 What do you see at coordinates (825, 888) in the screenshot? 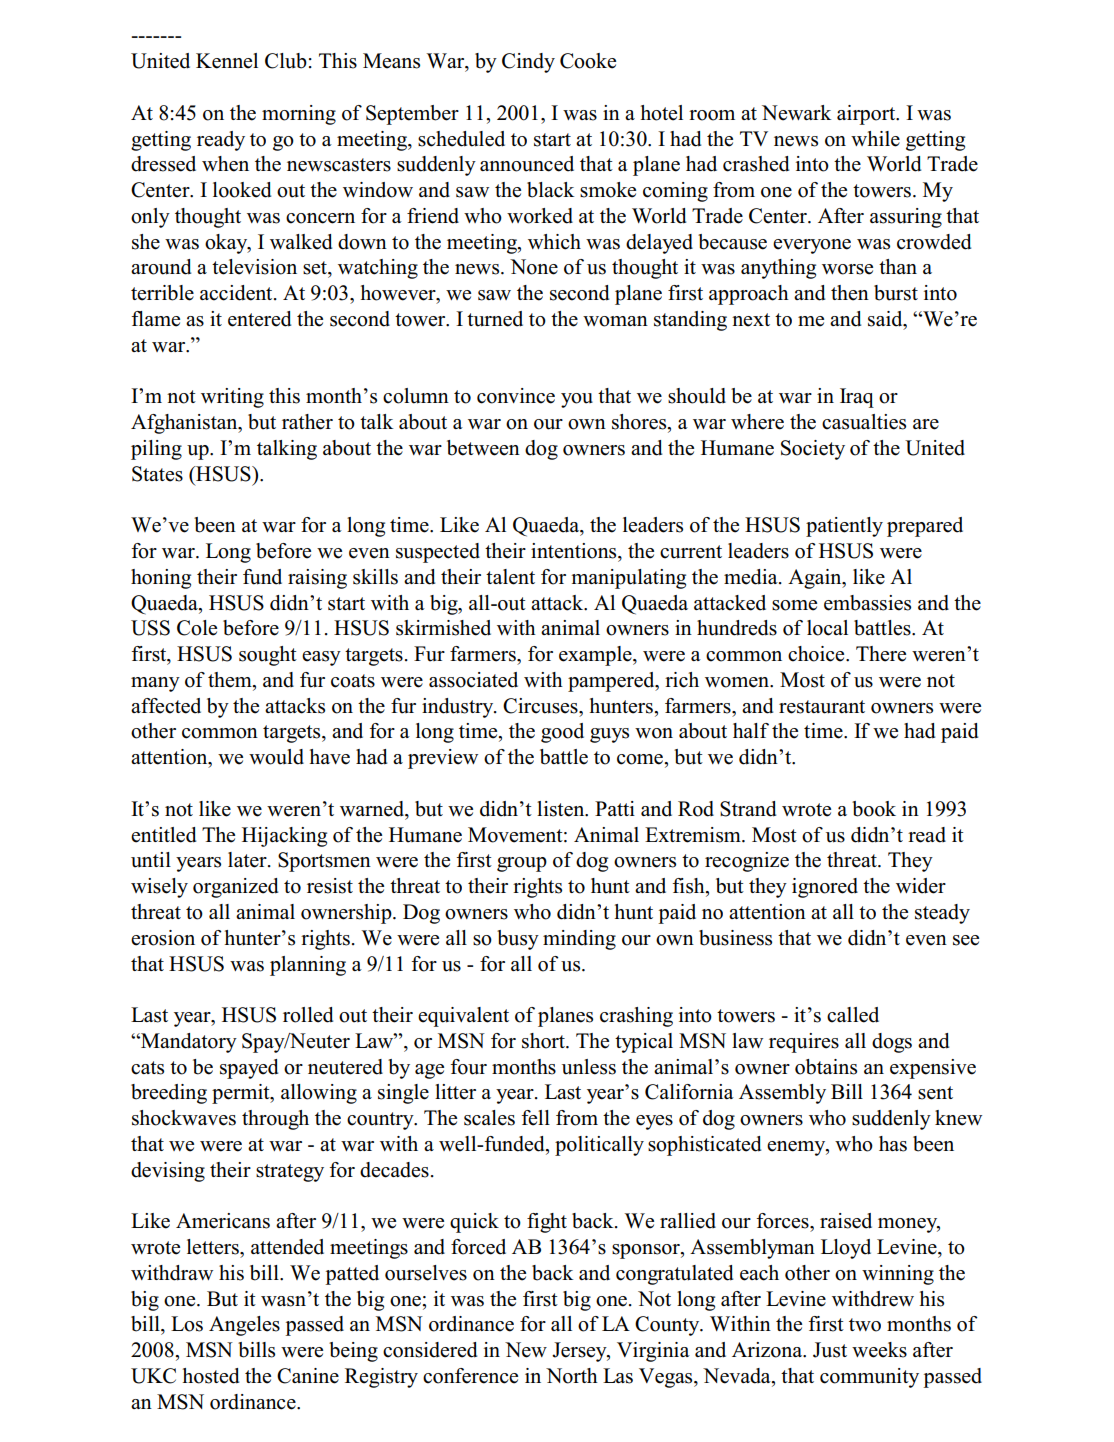
I see `ignored` at bounding box center [825, 888].
